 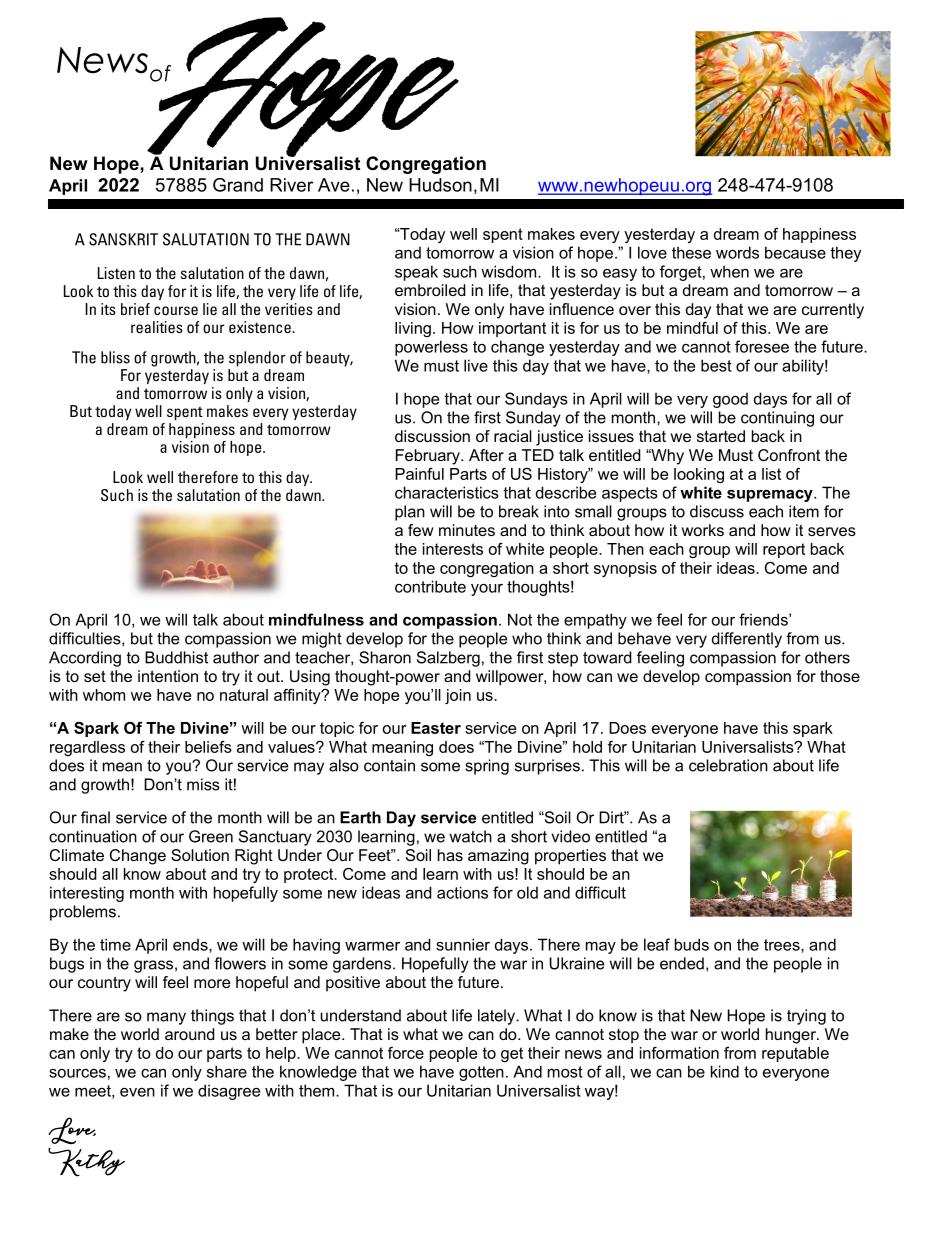 I want to click on gotten, so click(x=481, y=1073).
